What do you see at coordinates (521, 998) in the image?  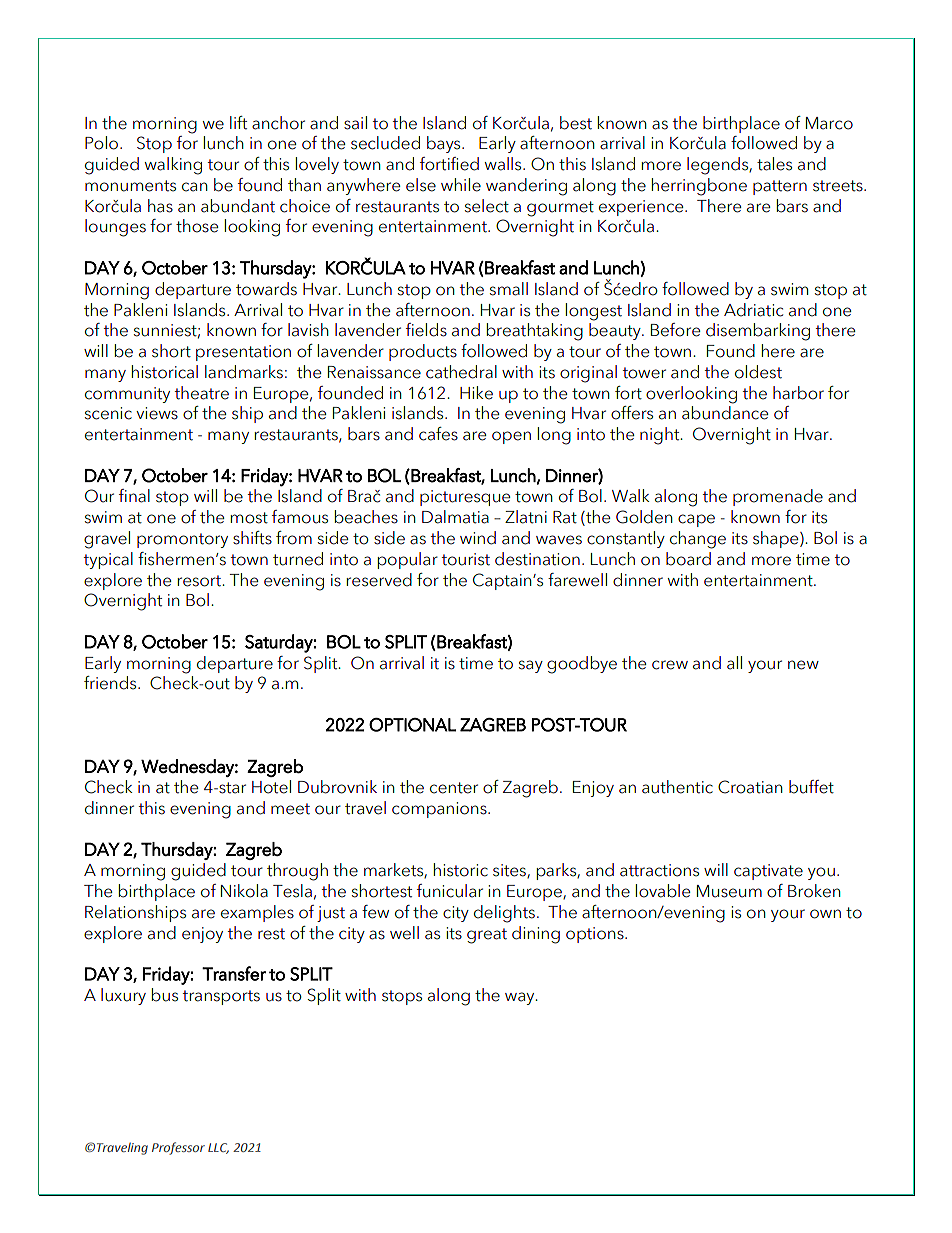 I see `way` at bounding box center [521, 998].
